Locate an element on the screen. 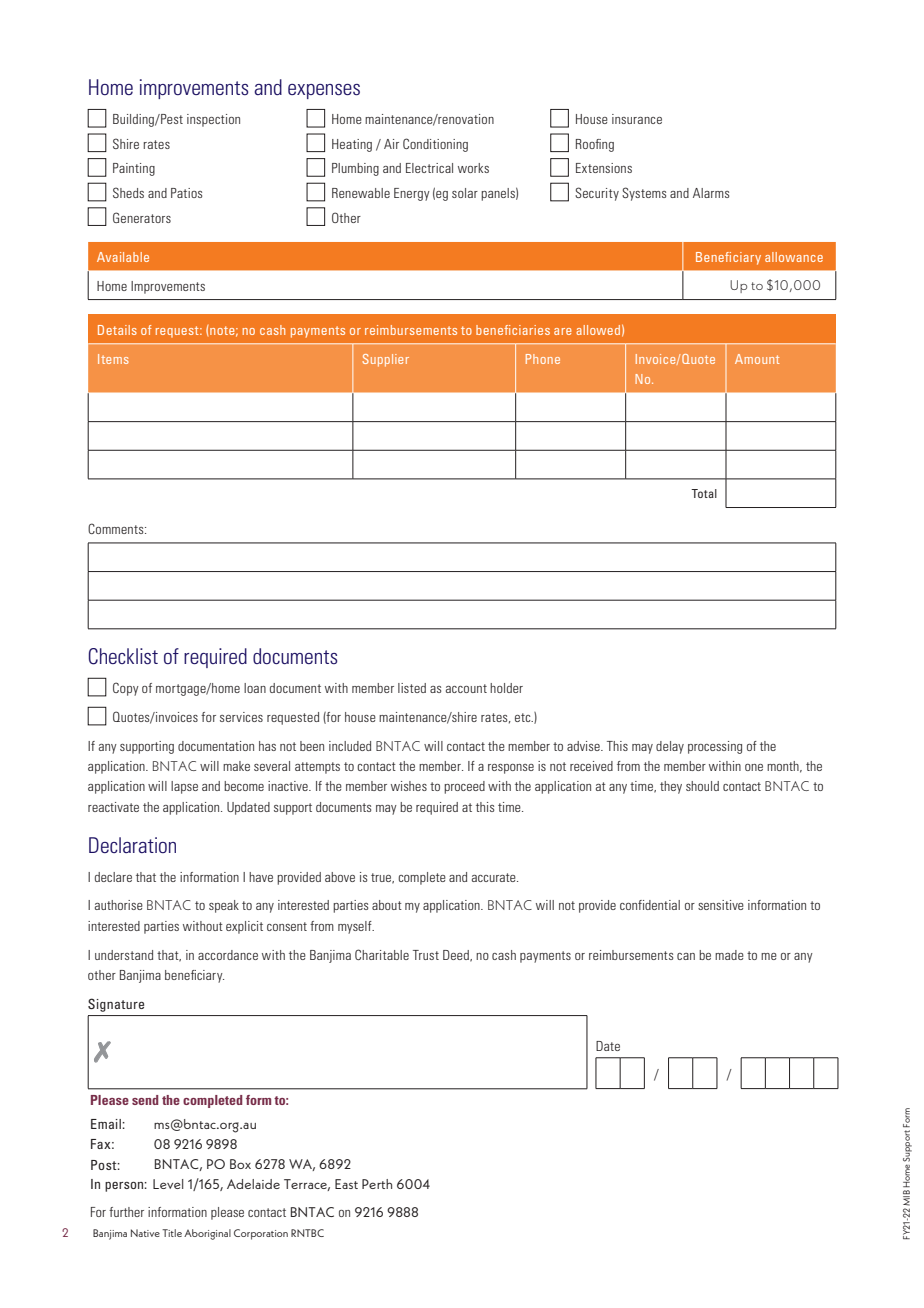 Image resolution: width=924 pixels, height=1308 pixels. lapse is located at coordinates (184, 787).
